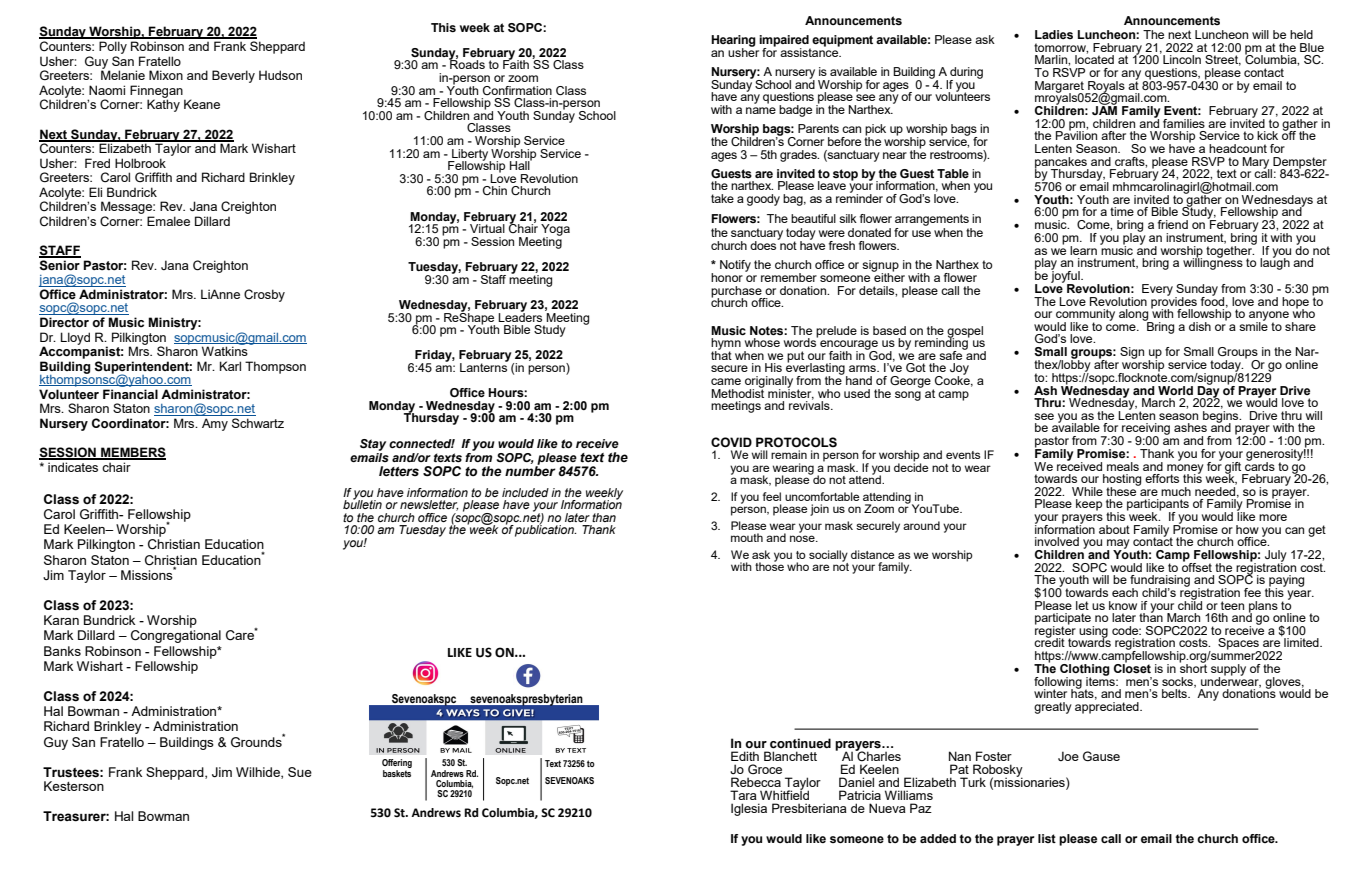 The height and width of the screenshot is (887, 1372). What do you see at coordinates (300, 772) in the screenshot?
I see `Sue` at bounding box center [300, 772].
